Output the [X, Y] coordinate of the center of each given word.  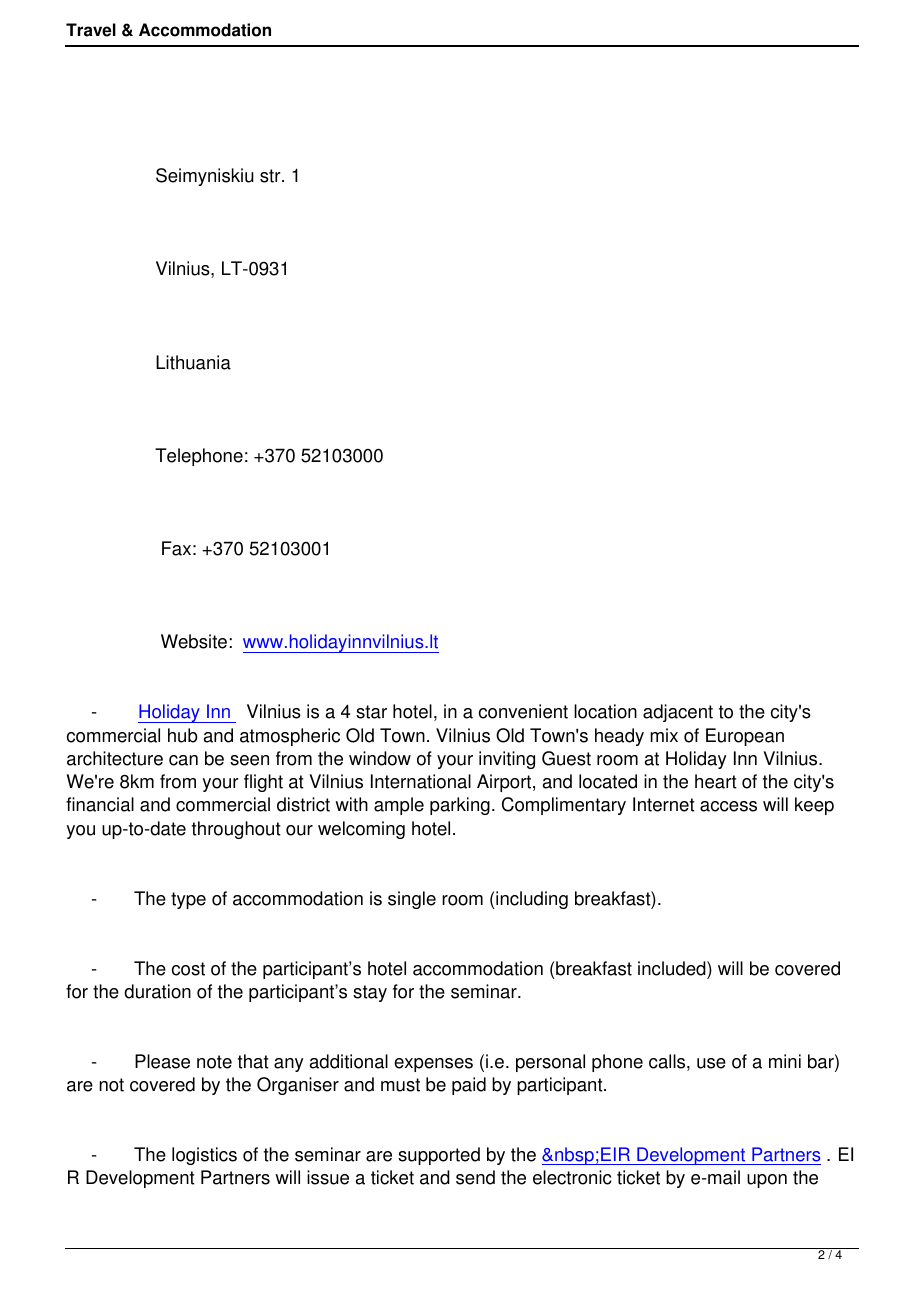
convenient [523, 711]
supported [439, 1156]
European [745, 737]
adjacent [678, 713]
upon [767, 1181]
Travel [91, 30]
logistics [204, 1156]
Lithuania [193, 362]
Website [194, 641]
